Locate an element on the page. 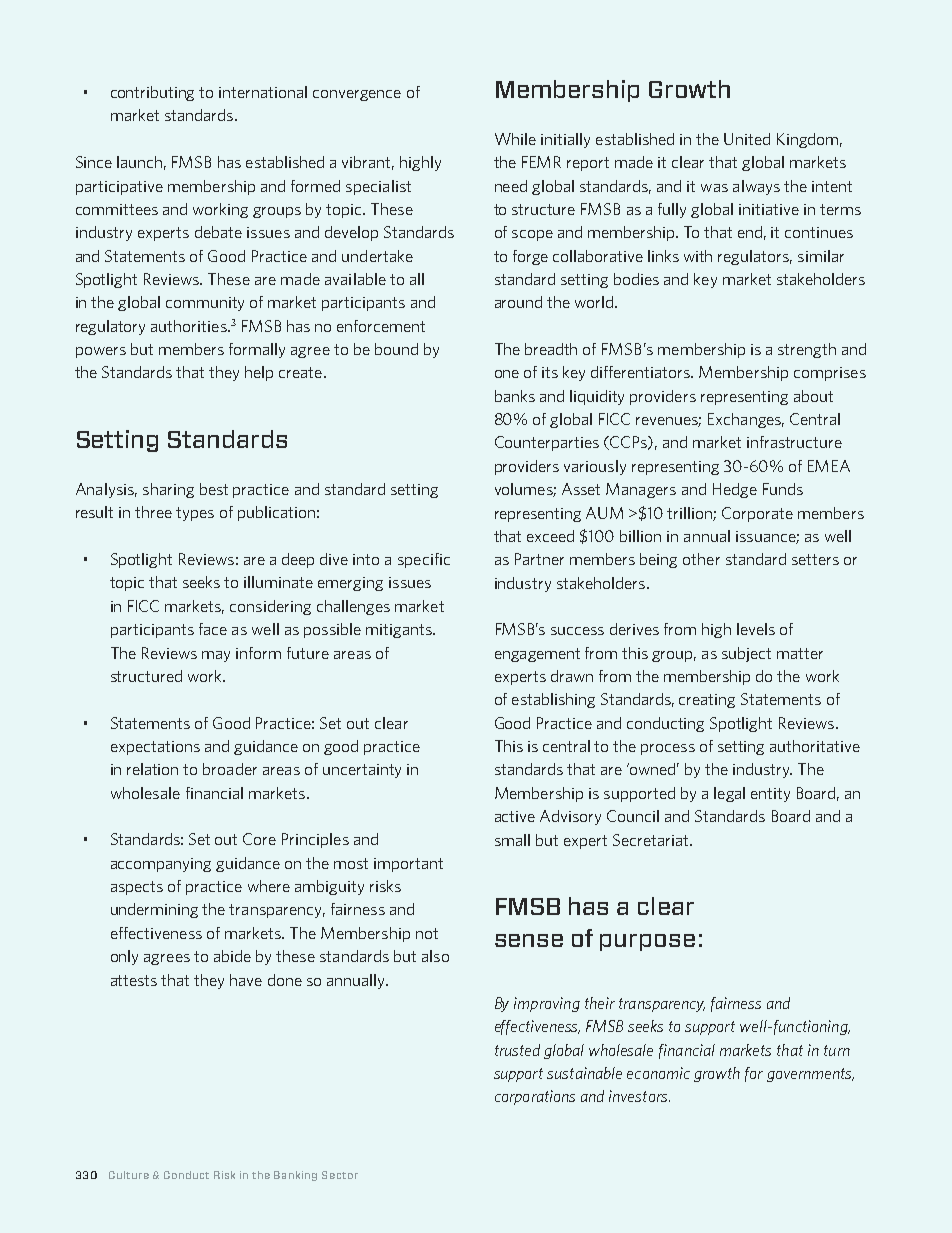 The height and width of the document is (1233, 952). sharing is located at coordinates (168, 490).
